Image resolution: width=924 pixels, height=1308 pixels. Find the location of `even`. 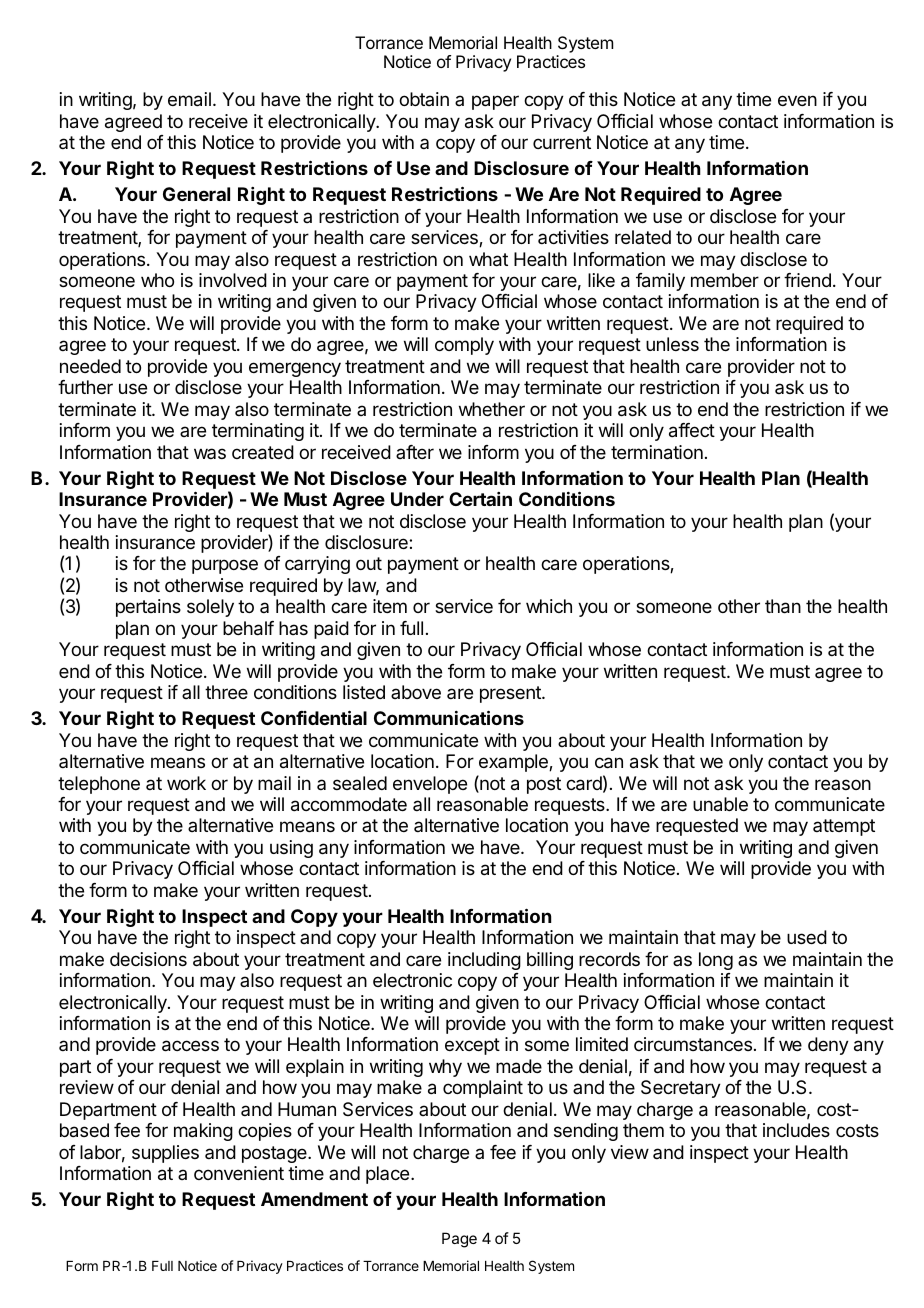

even is located at coordinates (797, 100).
